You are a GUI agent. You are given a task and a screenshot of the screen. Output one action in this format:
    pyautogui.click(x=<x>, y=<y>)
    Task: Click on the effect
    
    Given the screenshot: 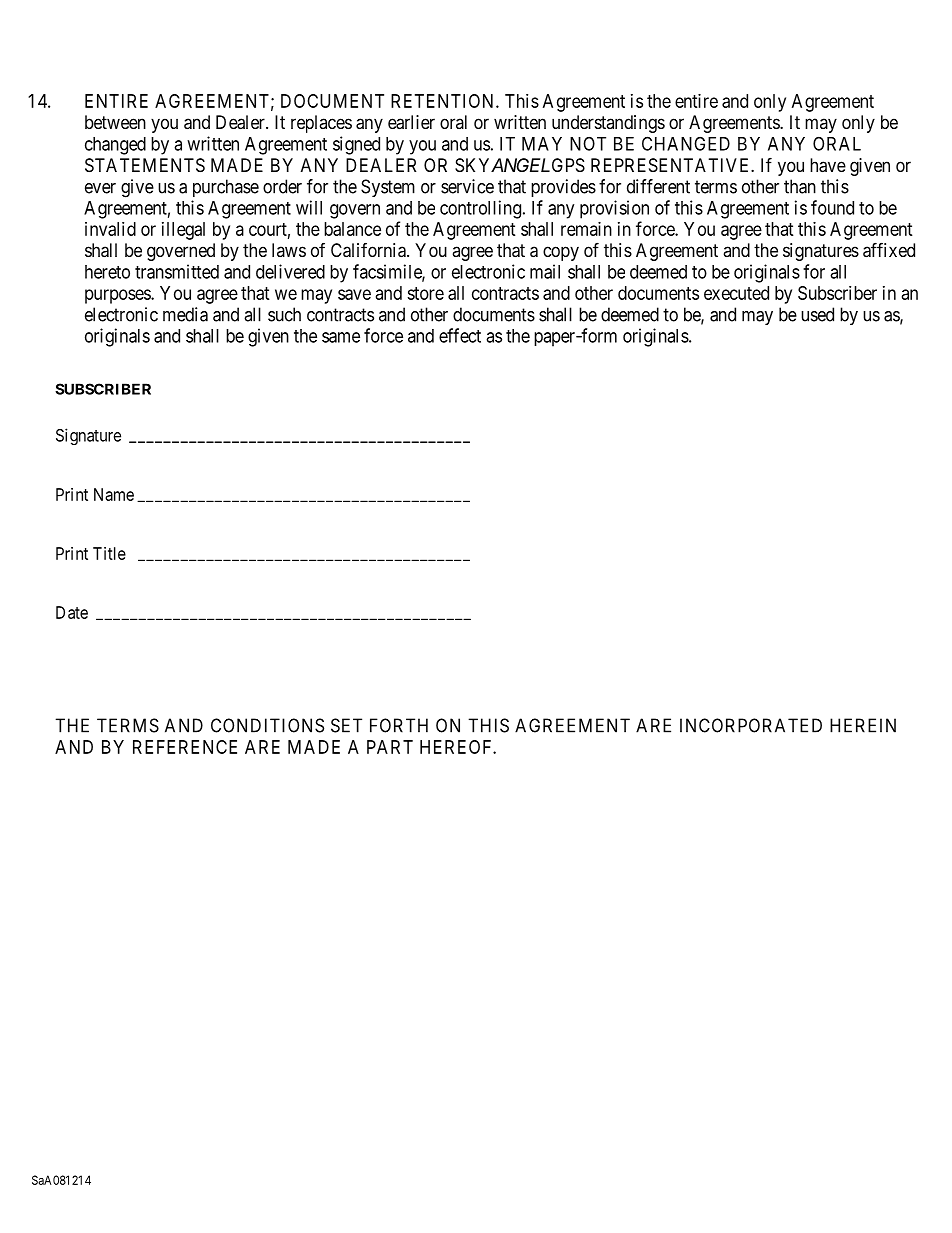 What is the action you would take?
    pyautogui.click(x=460, y=335)
